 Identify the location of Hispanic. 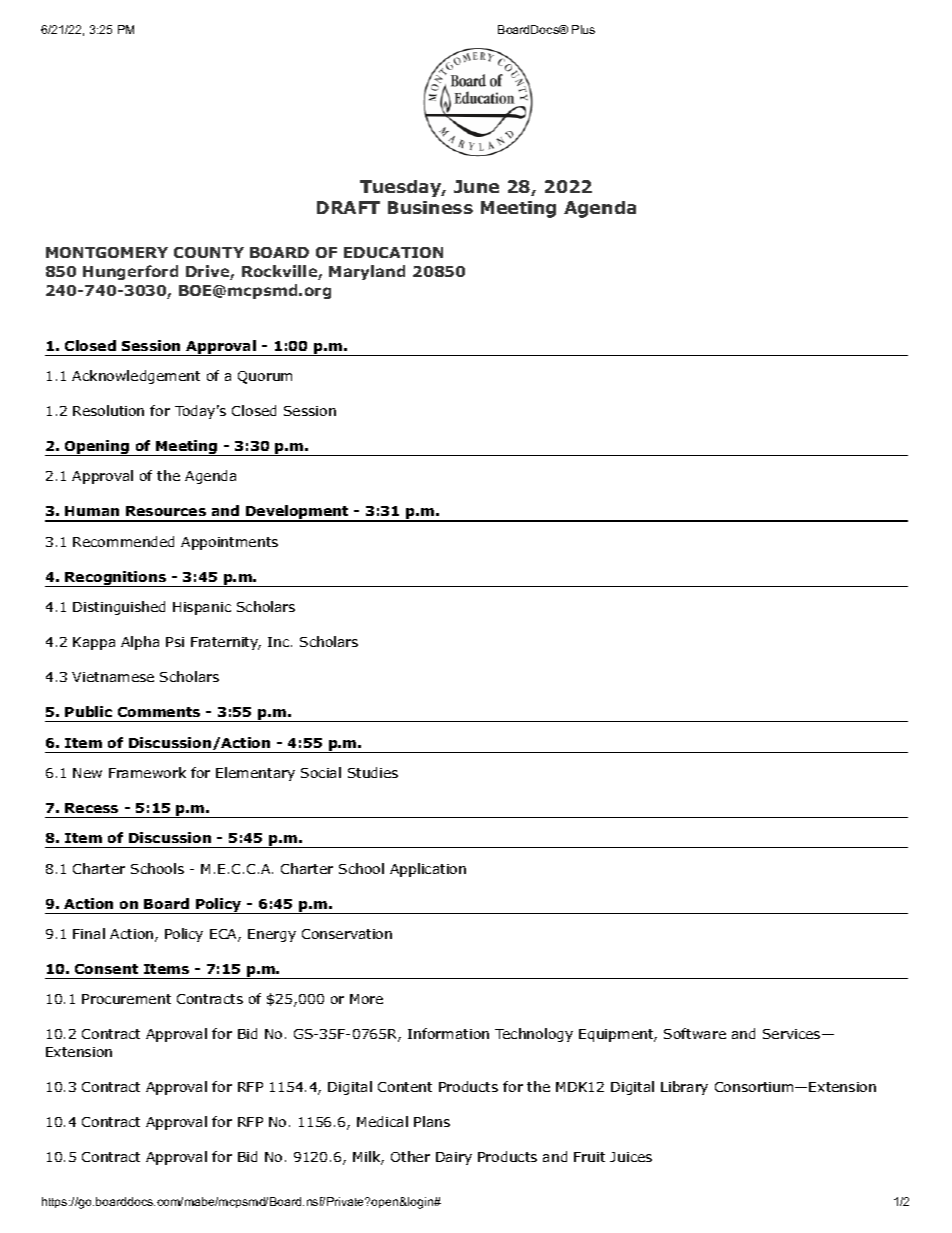
(202, 608).
